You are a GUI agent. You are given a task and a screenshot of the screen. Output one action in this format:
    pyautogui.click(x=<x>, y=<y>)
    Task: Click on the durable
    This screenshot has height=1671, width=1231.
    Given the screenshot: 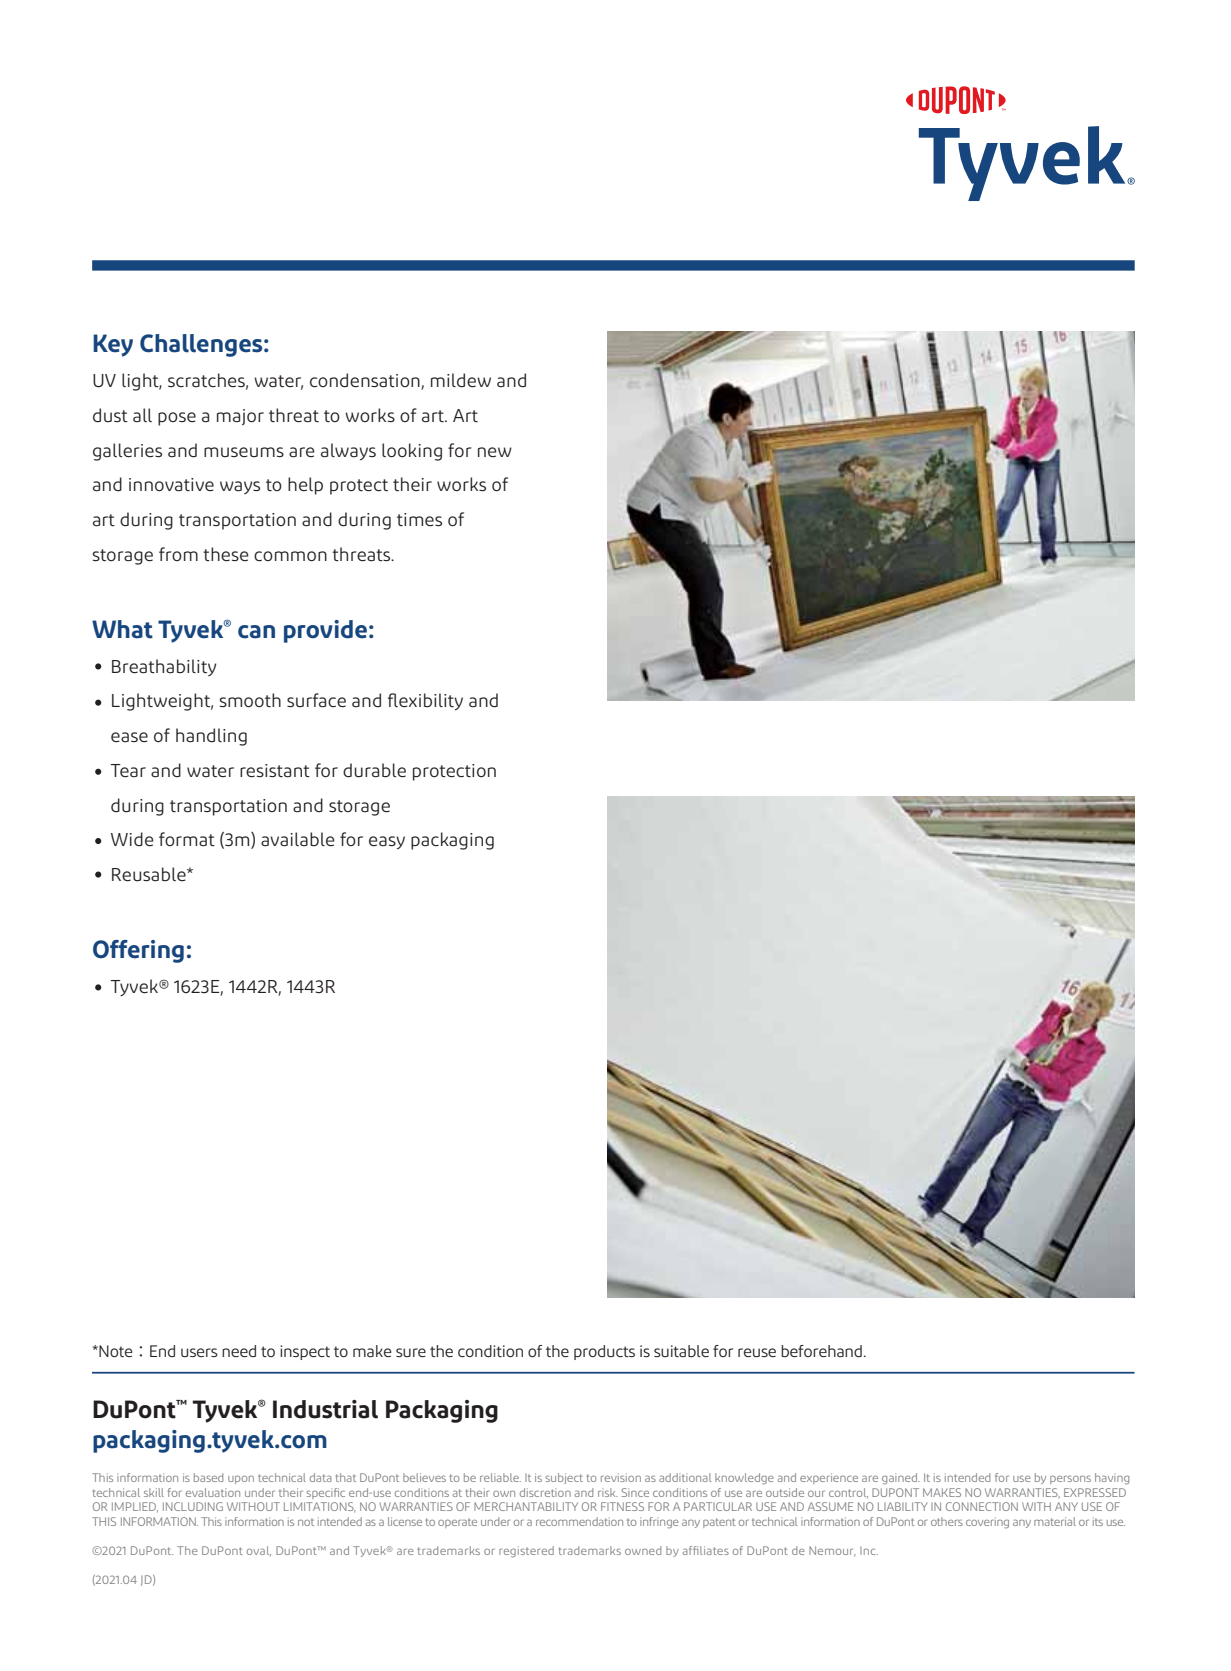 What is the action you would take?
    pyautogui.click(x=374, y=770)
